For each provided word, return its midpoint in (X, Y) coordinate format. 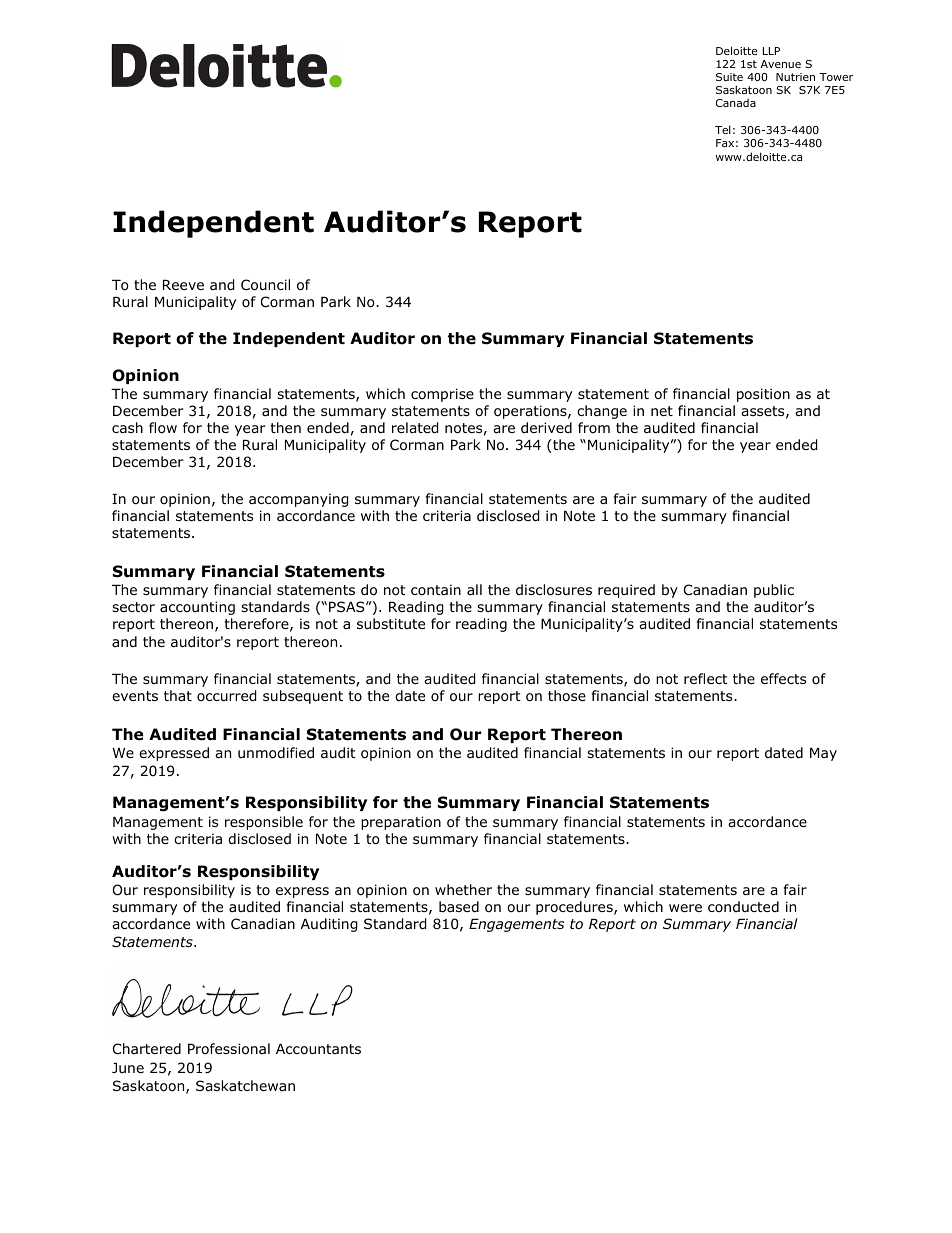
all (474, 589)
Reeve (183, 285)
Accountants (318, 1049)
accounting (197, 608)
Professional (229, 1049)
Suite (729, 77)
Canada (736, 103)
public (774, 591)
